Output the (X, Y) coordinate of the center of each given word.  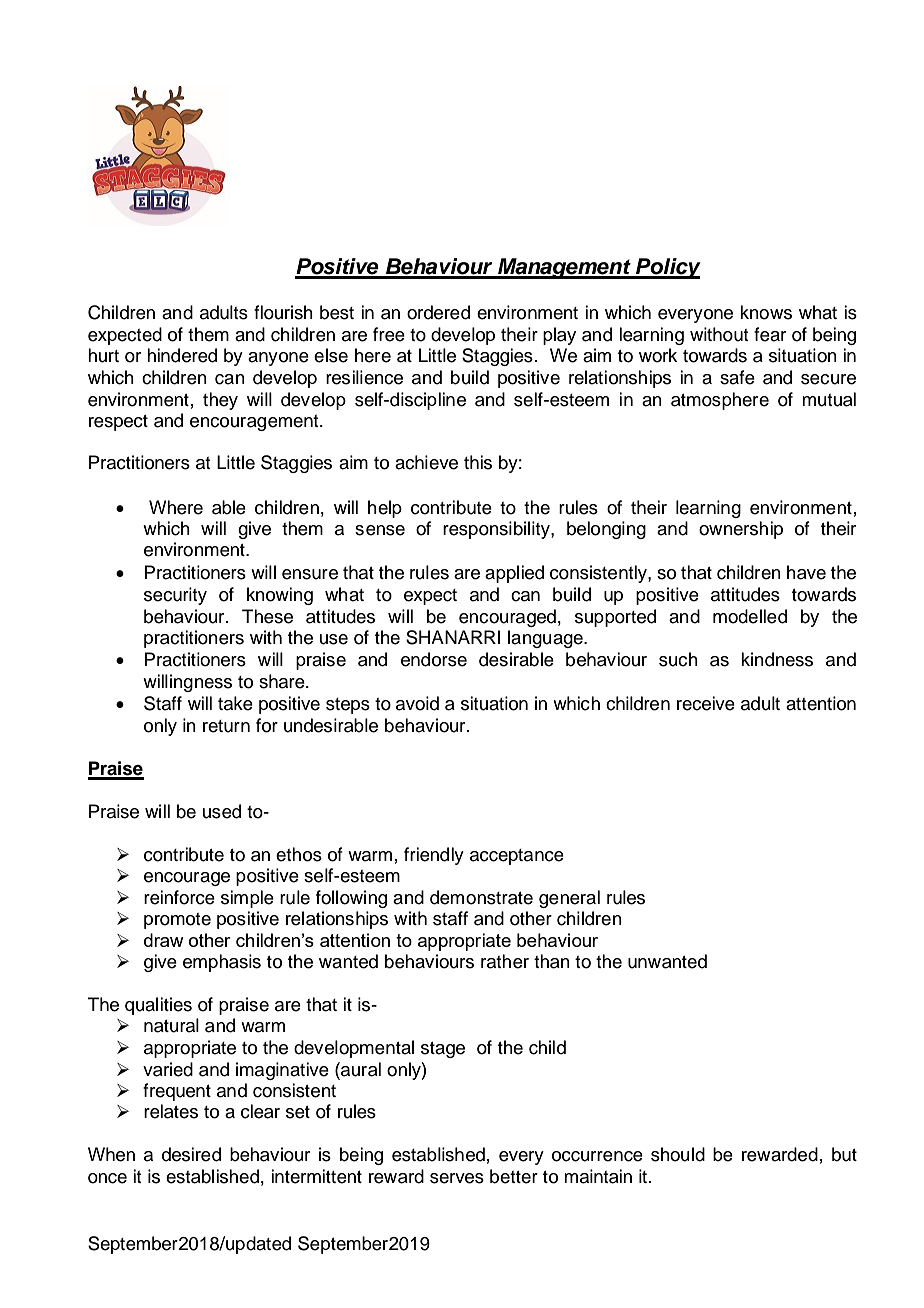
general (569, 899)
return (226, 726)
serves (457, 1178)
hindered (182, 355)
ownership (741, 530)
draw (164, 940)
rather (505, 961)
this (478, 462)
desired (191, 1154)
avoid (417, 703)
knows (766, 312)
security (175, 596)
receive (706, 703)
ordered (438, 312)
